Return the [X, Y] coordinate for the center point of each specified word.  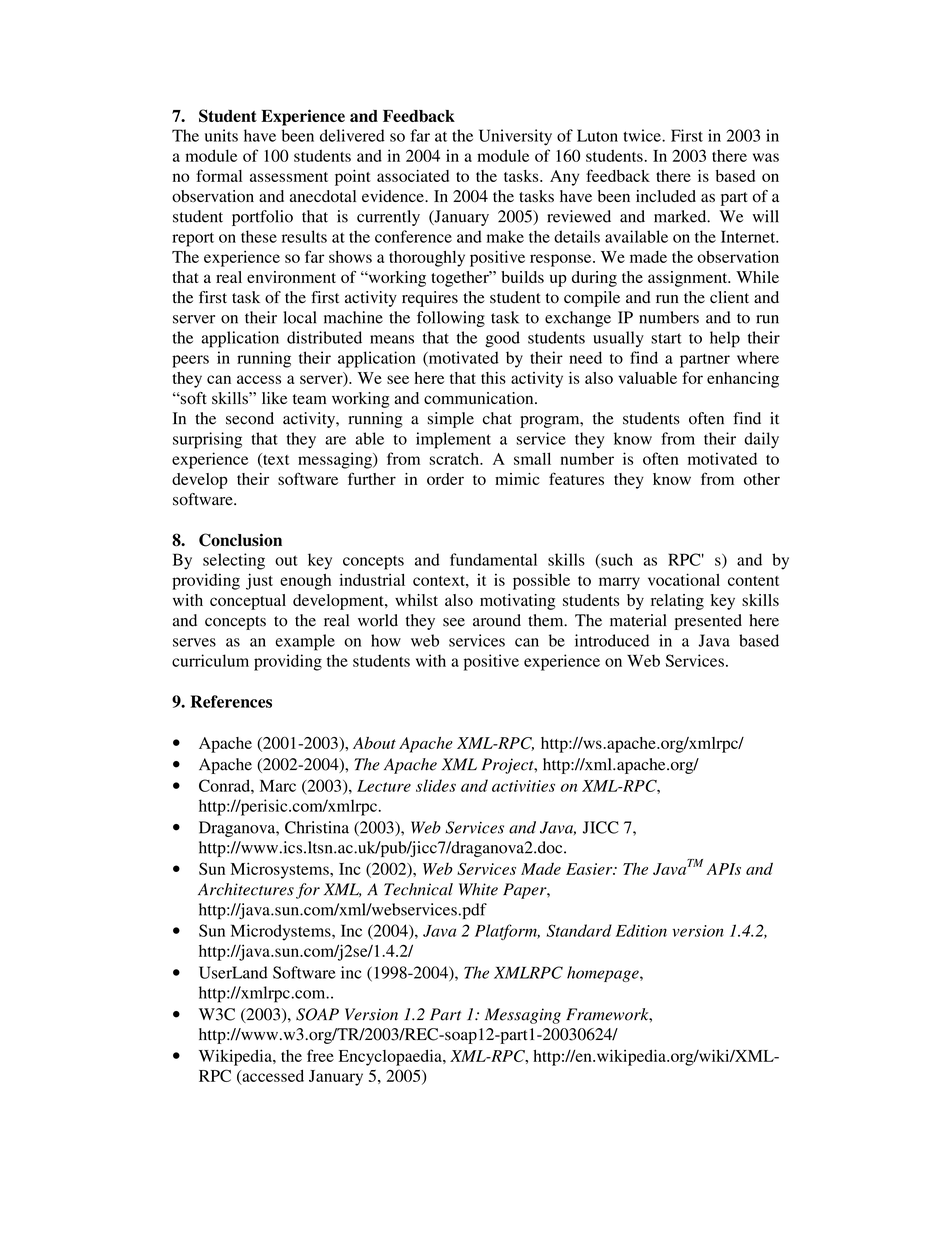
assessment [289, 177]
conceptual [248, 602]
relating [677, 602]
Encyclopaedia [391, 1057]
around [497, 620]
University [515, 137]
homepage [604, 974]
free [320, 1055]
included [666, 196]
